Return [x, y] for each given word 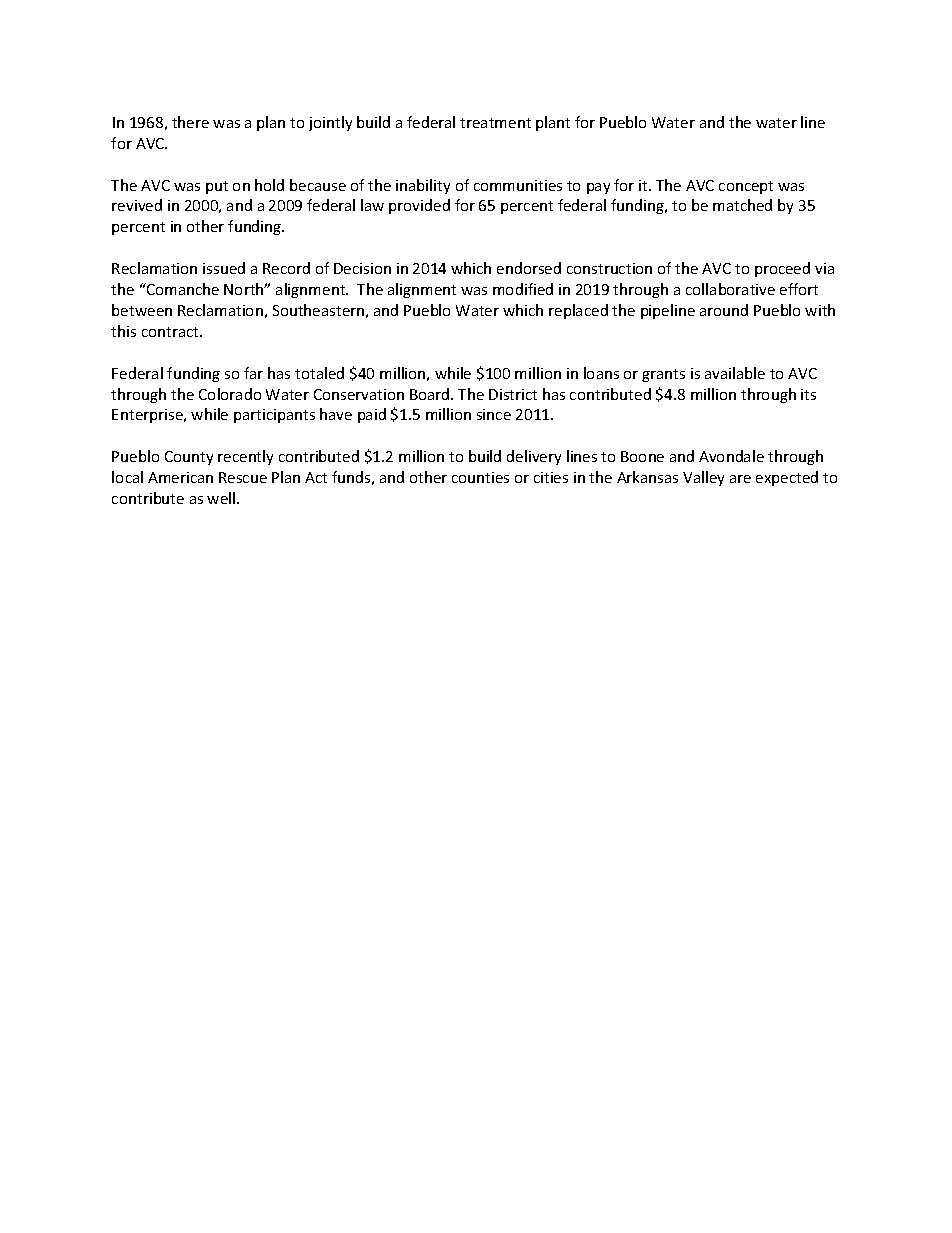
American [180, 477]
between [142, 310]
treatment [495, 123]
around [724, 310]
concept [746, 187]
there [190, 122]
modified [523, 289]
